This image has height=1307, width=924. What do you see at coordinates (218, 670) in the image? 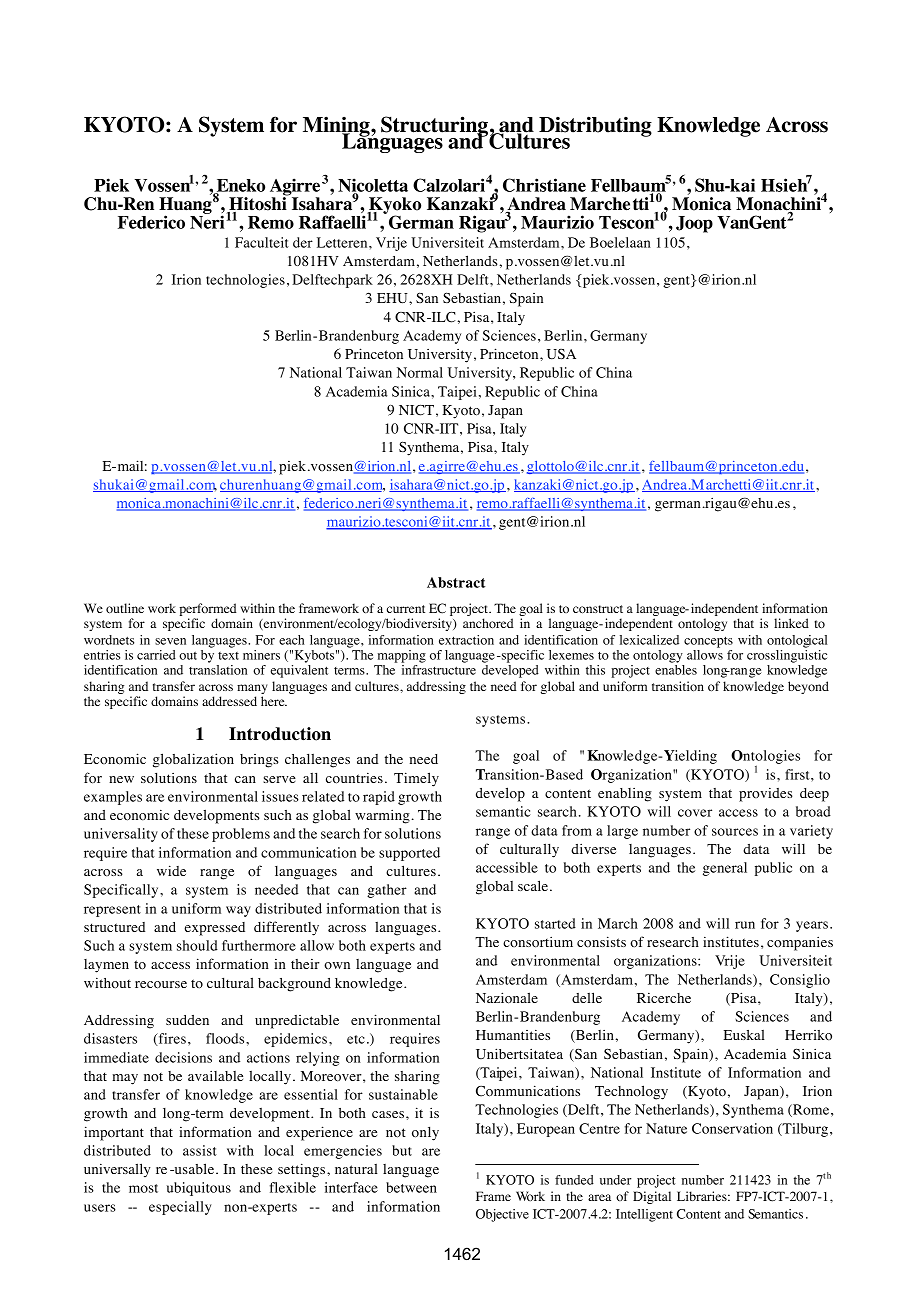
I see `translation` at bounding box center [218, 670].
